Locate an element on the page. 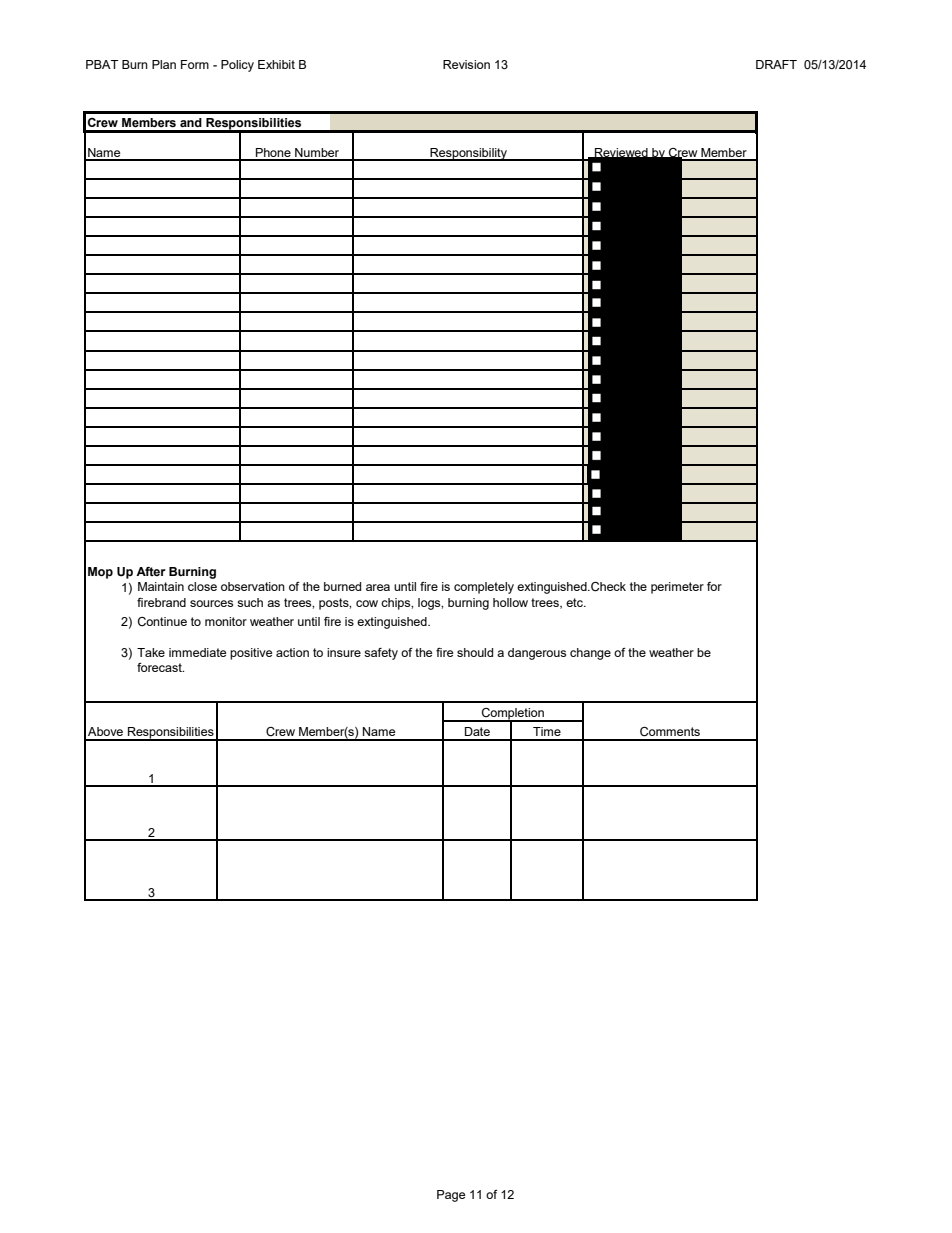 The width and height of the document is (952, 1233). Responsibility is located at coordinates (468, 154).
